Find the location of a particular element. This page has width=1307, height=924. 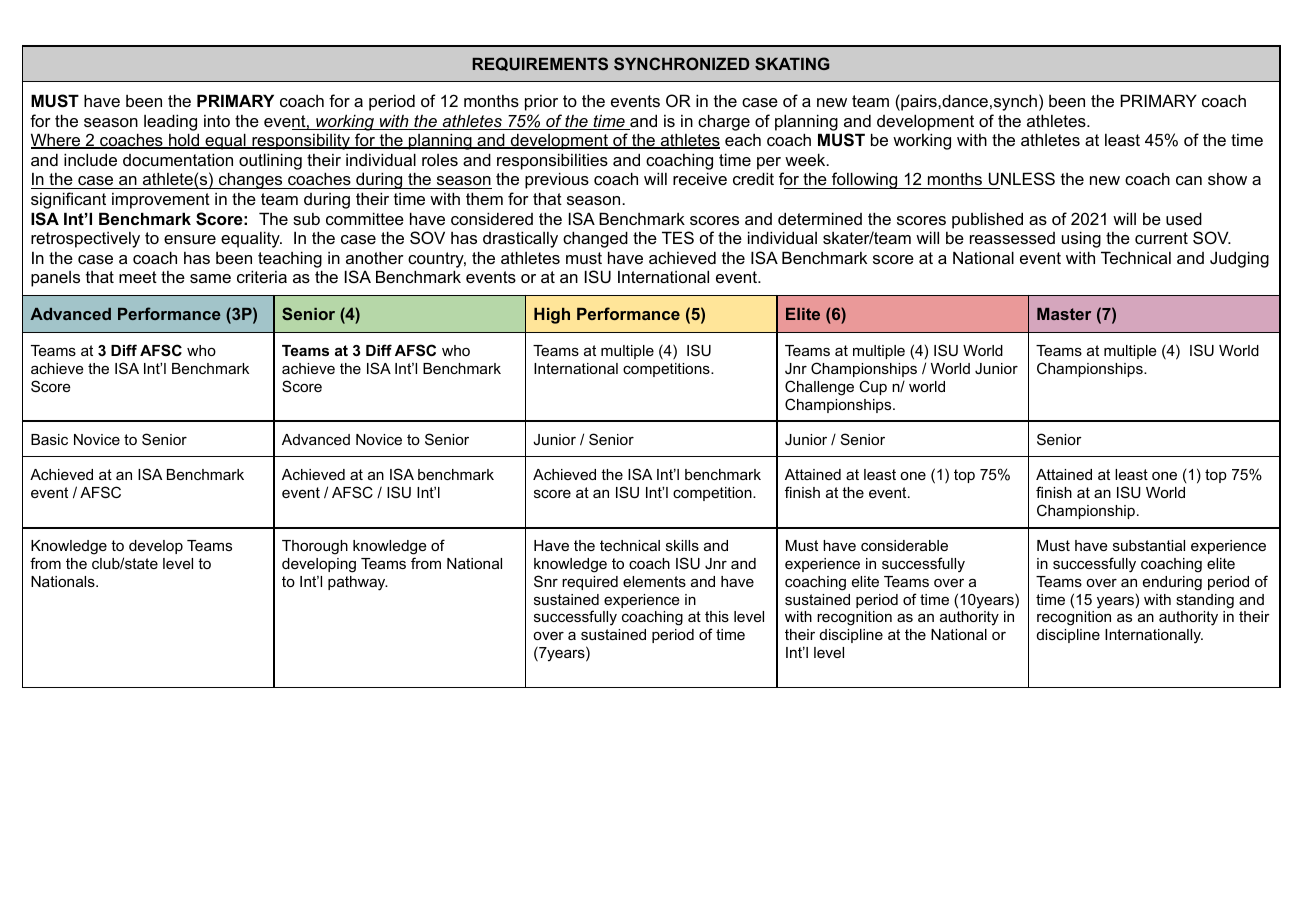

REQUIREMENTS is located at coordinates (540, 64).
